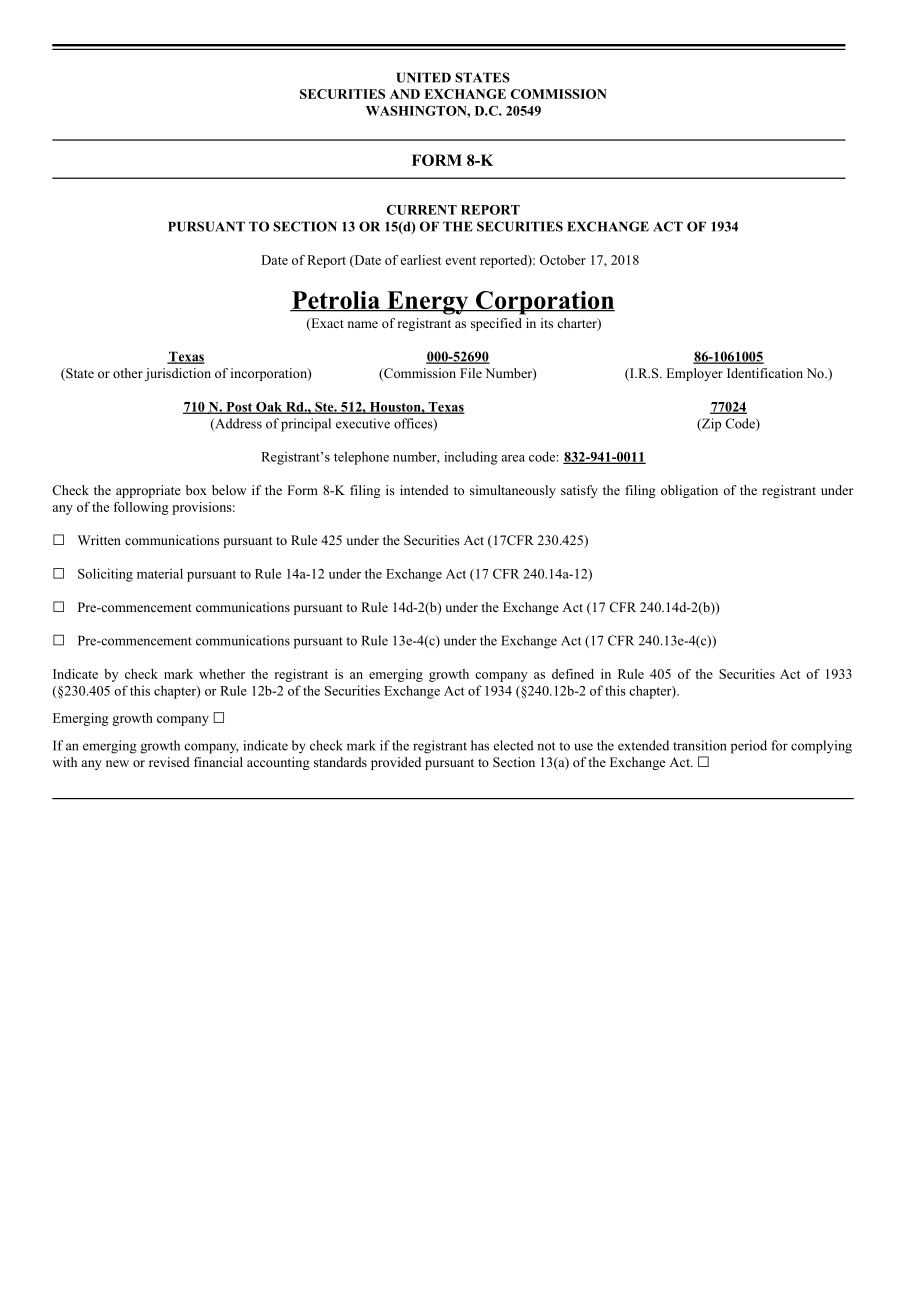 This screenshot has height=1308, width=924. What do you see at coordinates (480, 745) in the screenshot?
I see `has` at bounding box center [480, 745].
